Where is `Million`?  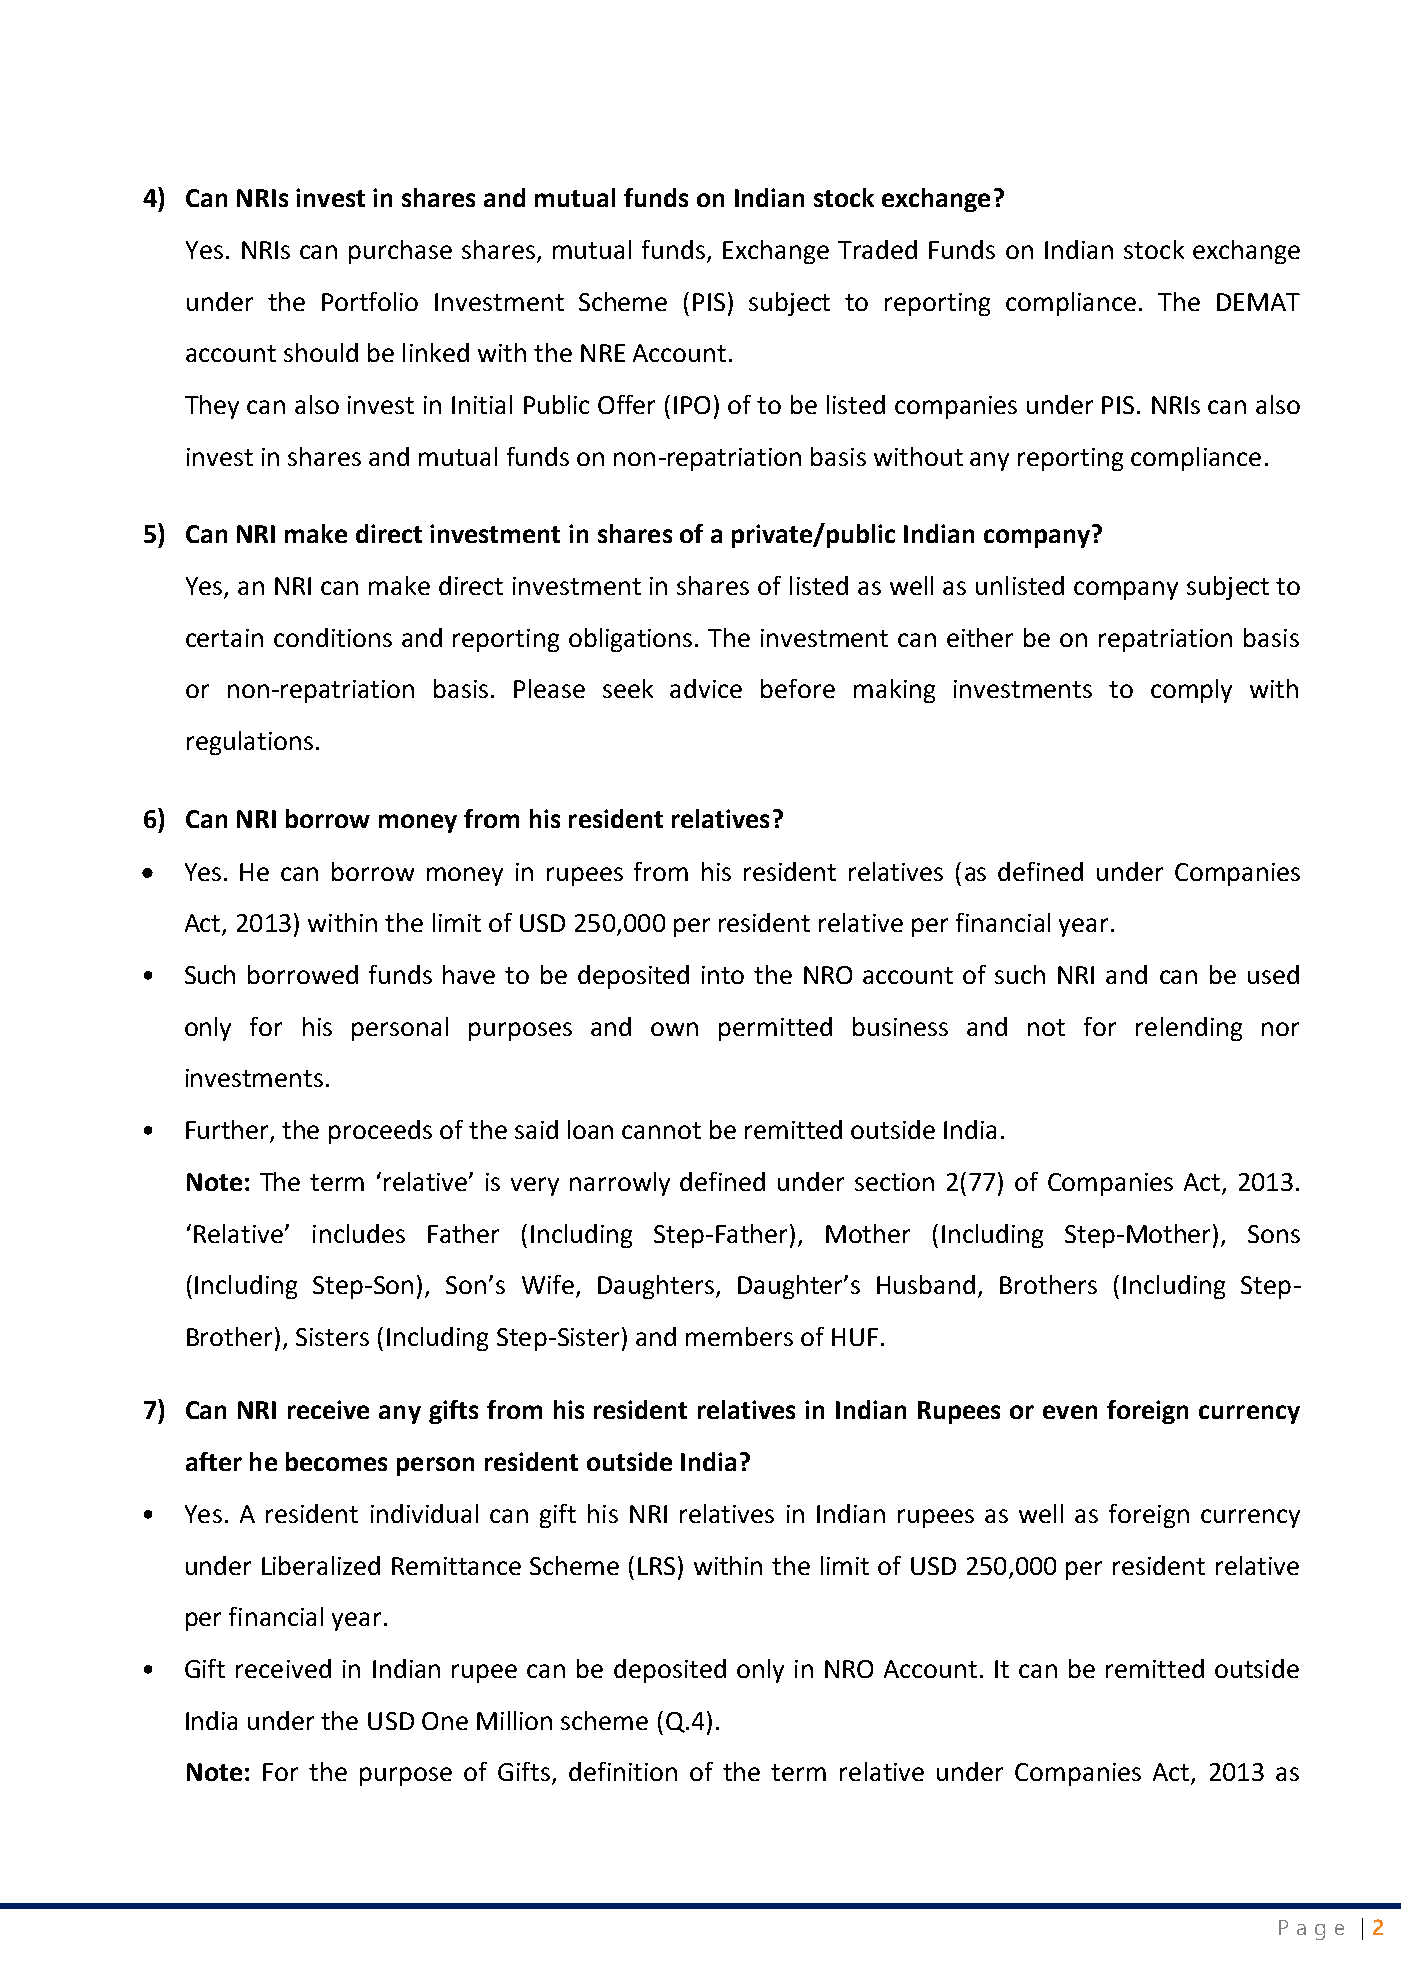
Million is located at coordinates (514, 1720).
